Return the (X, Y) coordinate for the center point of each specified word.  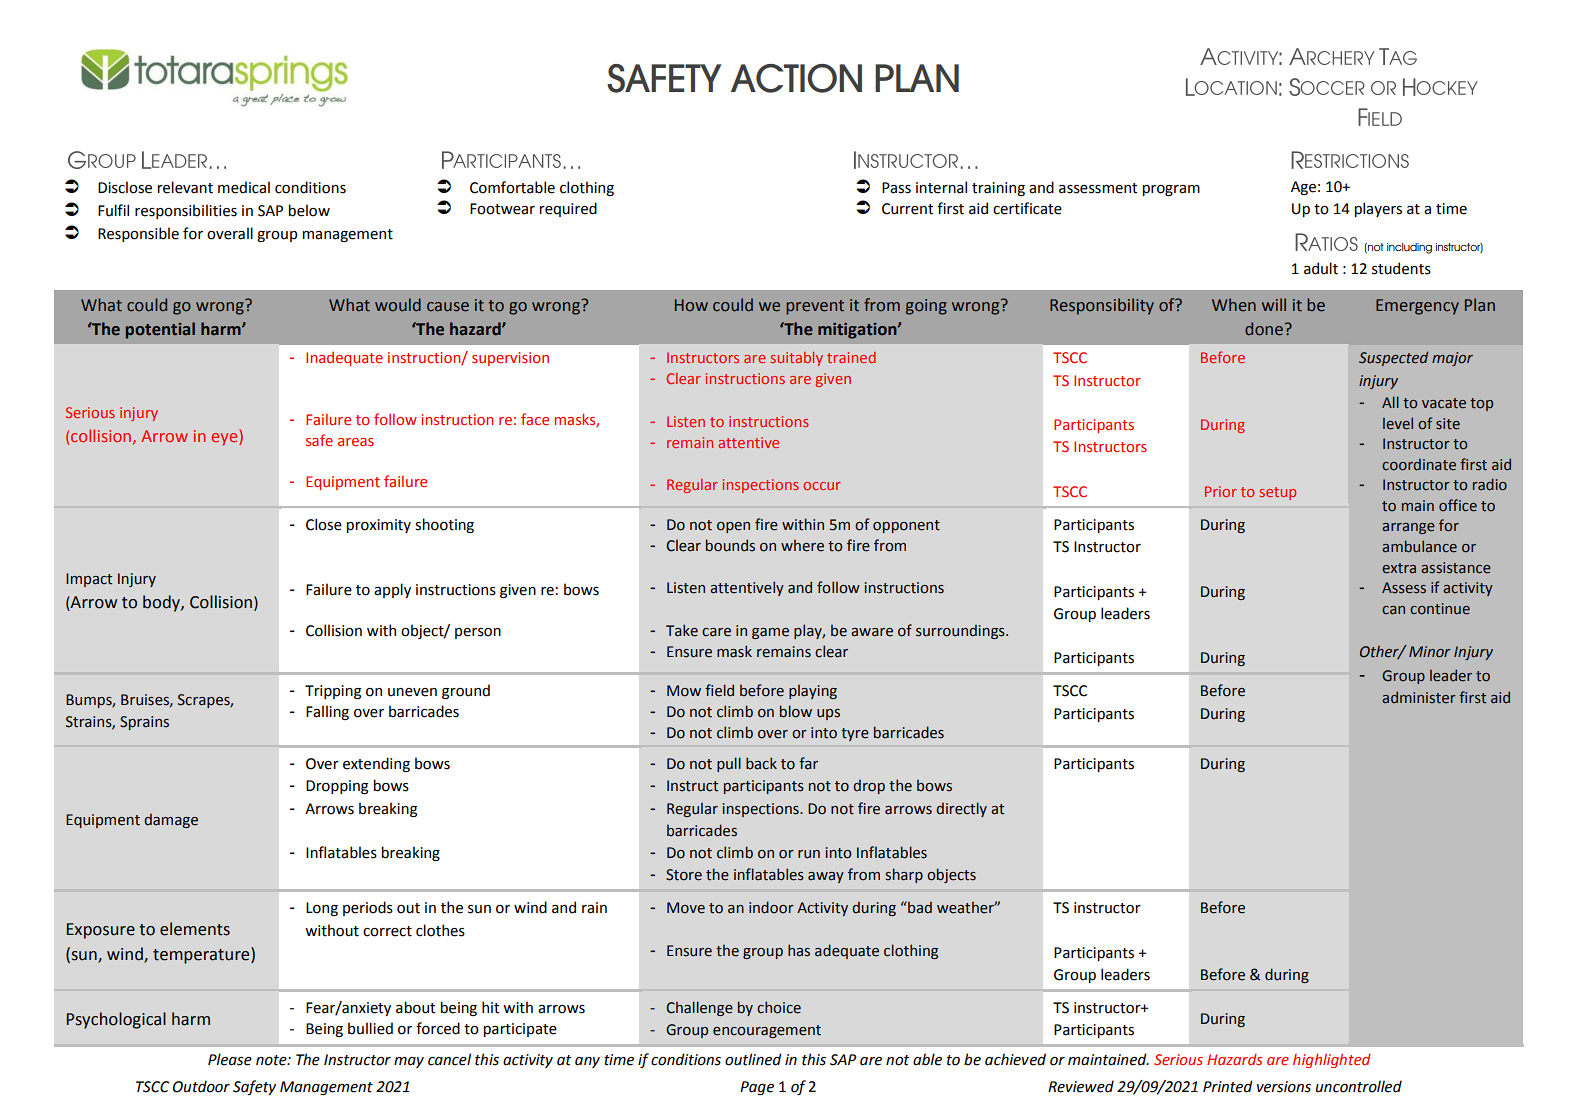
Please (230, 1059)
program (1171, 190)
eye (225, 439)
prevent (815, 307)
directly (961, 809)
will (1274, 304)
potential (160, 330)
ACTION (796, 78)
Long (322, 909)
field (719, 690)
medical (244, 187)
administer (1419, 697)
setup (1277, 493)
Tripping (333, 692)
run (809, 854)
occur (822, 486)
